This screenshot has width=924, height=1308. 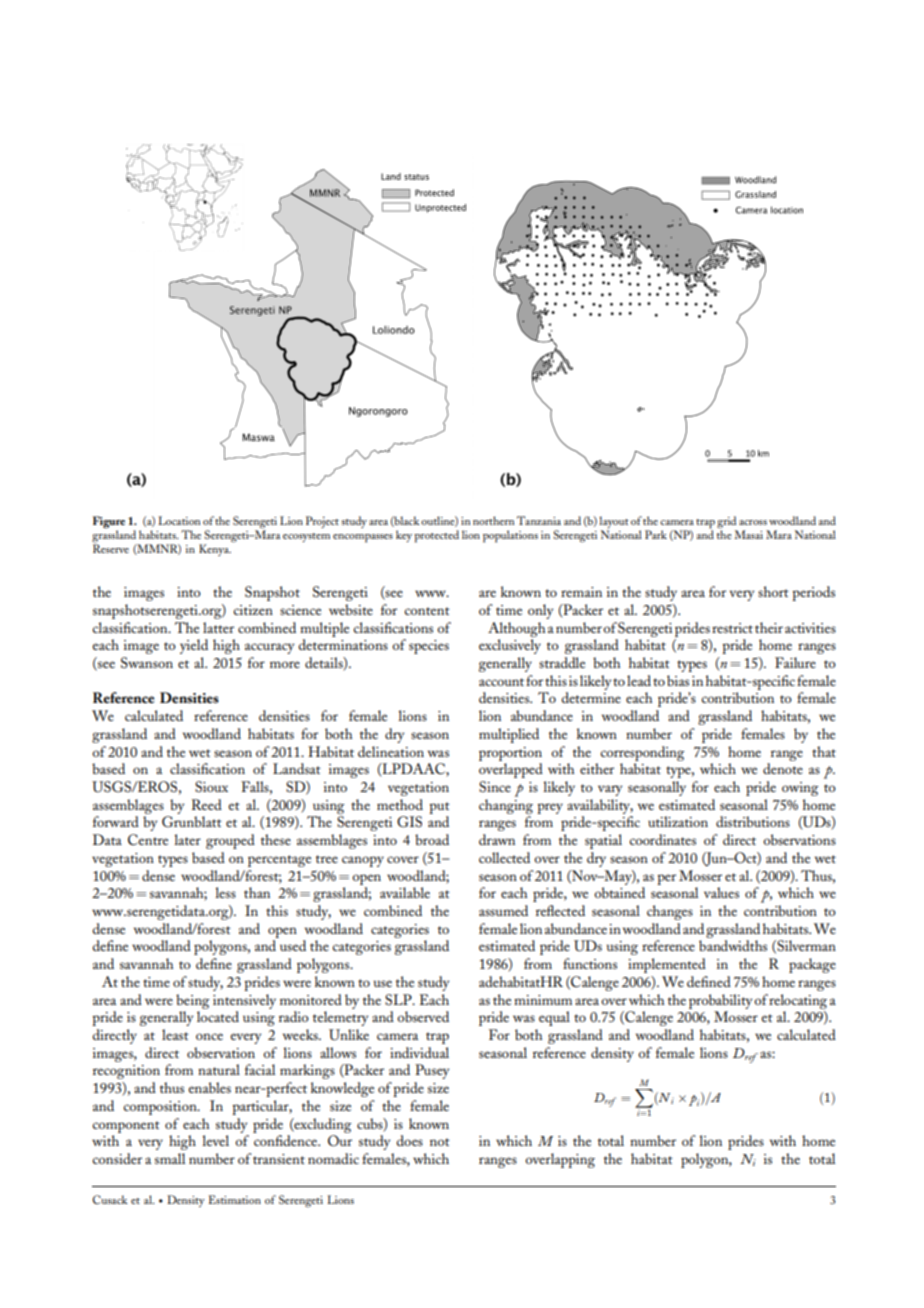 What do you see at coordinates (721, 892) in the screenshot?
I see `values` at bounding box center [721, 892].
